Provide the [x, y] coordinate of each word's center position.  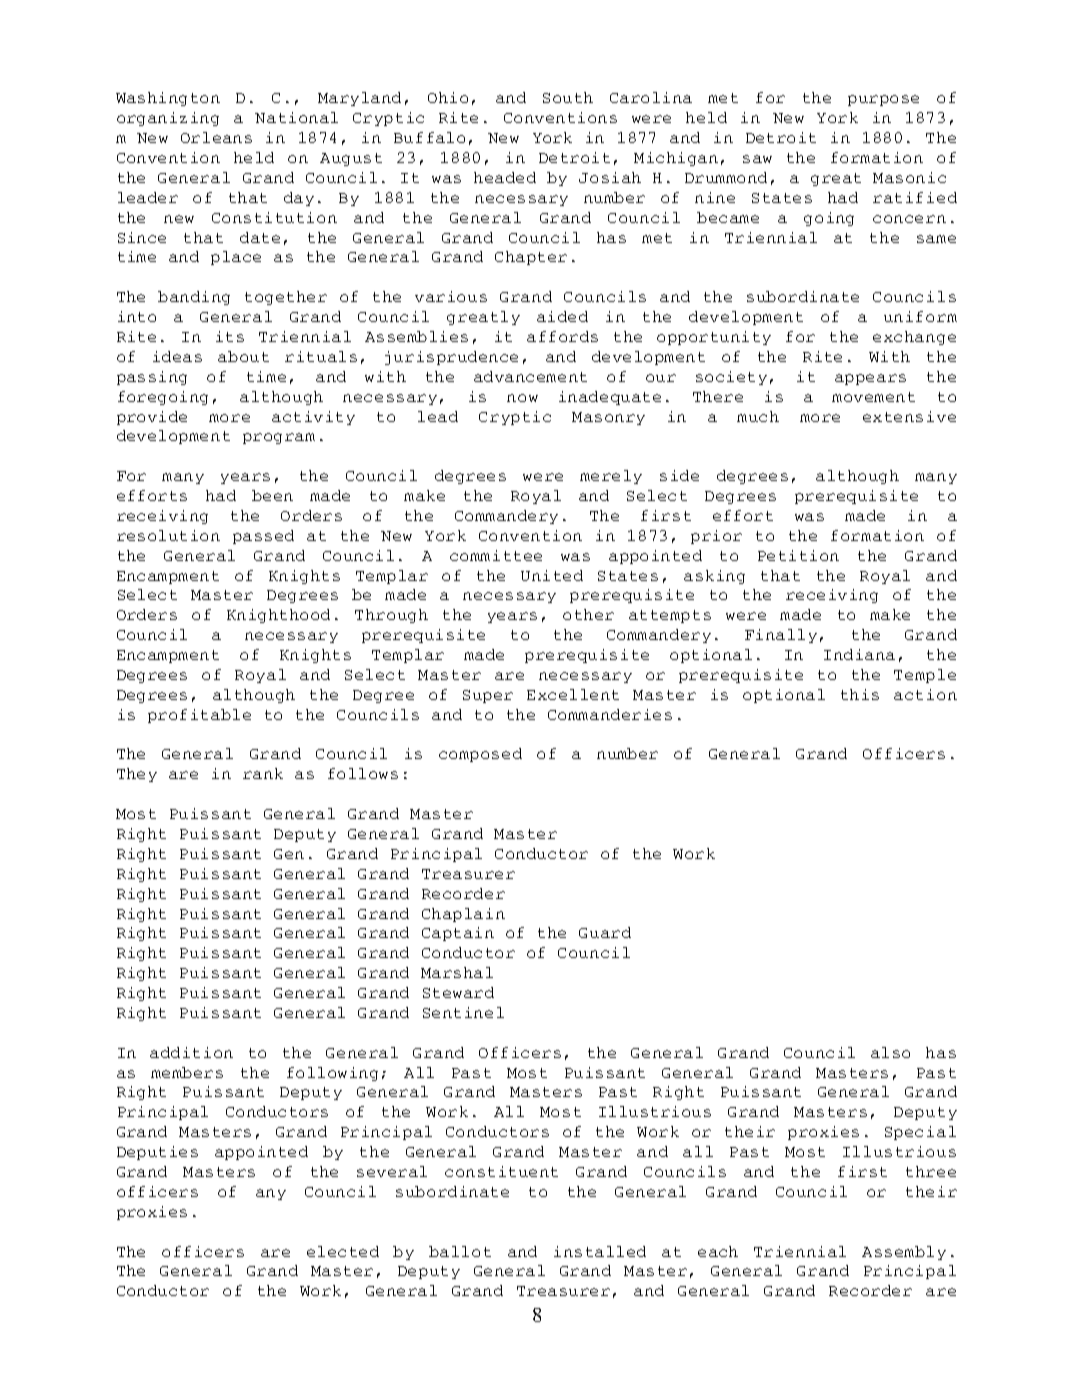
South [568, 97]
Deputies [157, 1153]
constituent [501, 1171]
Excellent [573, 694]
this [860, 694]
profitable [199, 716]
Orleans [216, 137]
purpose [883, 100]
